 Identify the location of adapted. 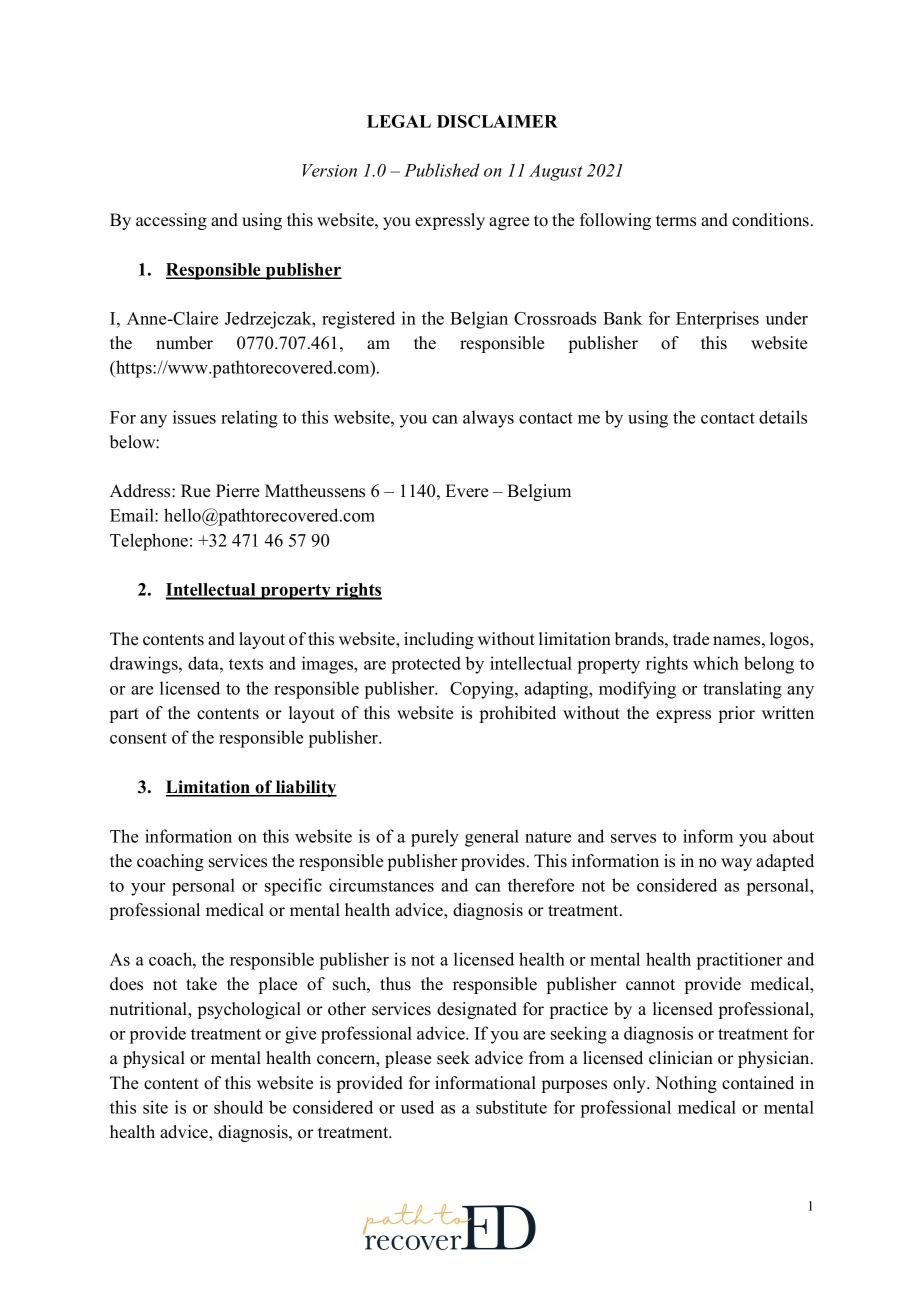
(785, 862).
